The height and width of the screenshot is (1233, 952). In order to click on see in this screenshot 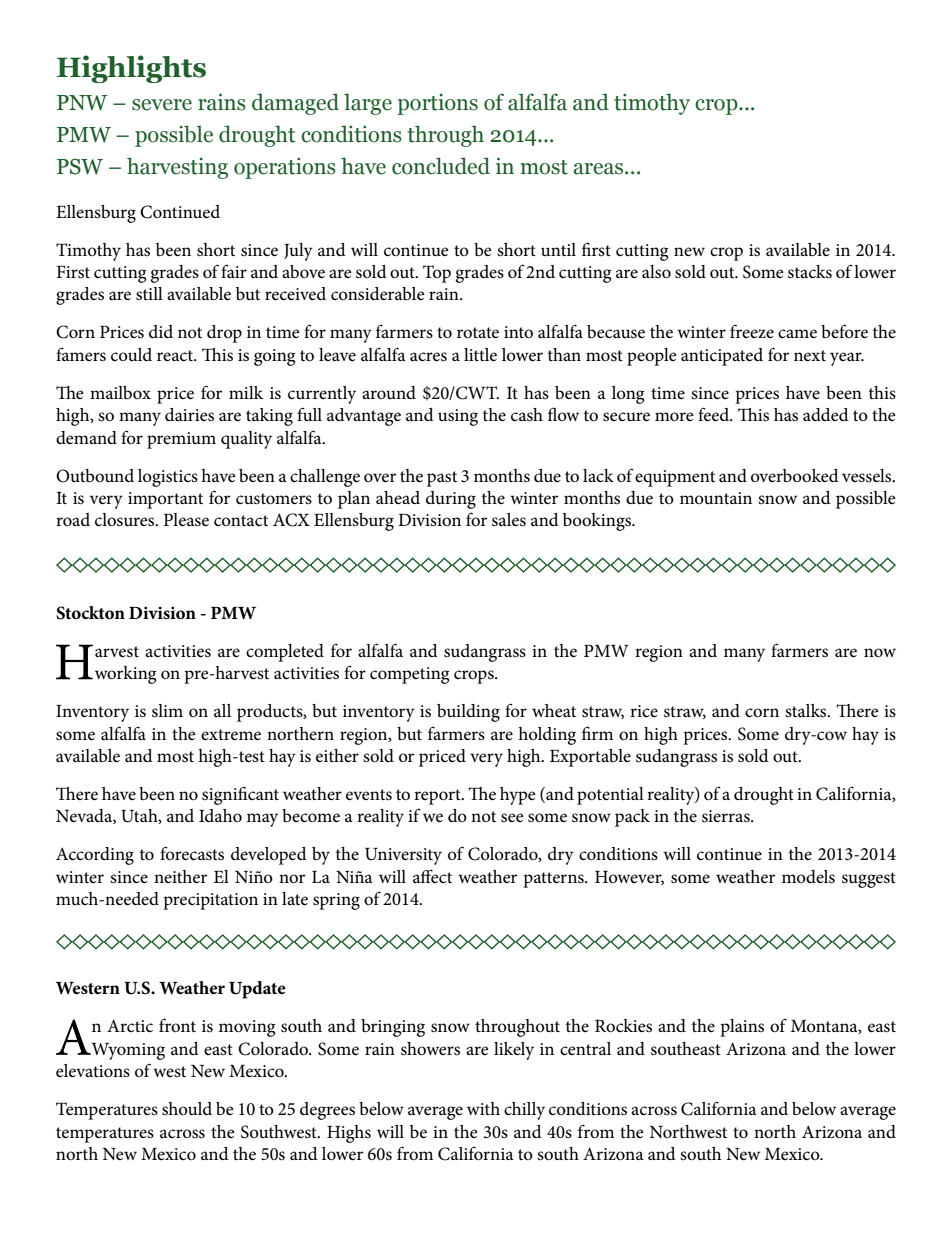, I will do `click(512, 818)`.
